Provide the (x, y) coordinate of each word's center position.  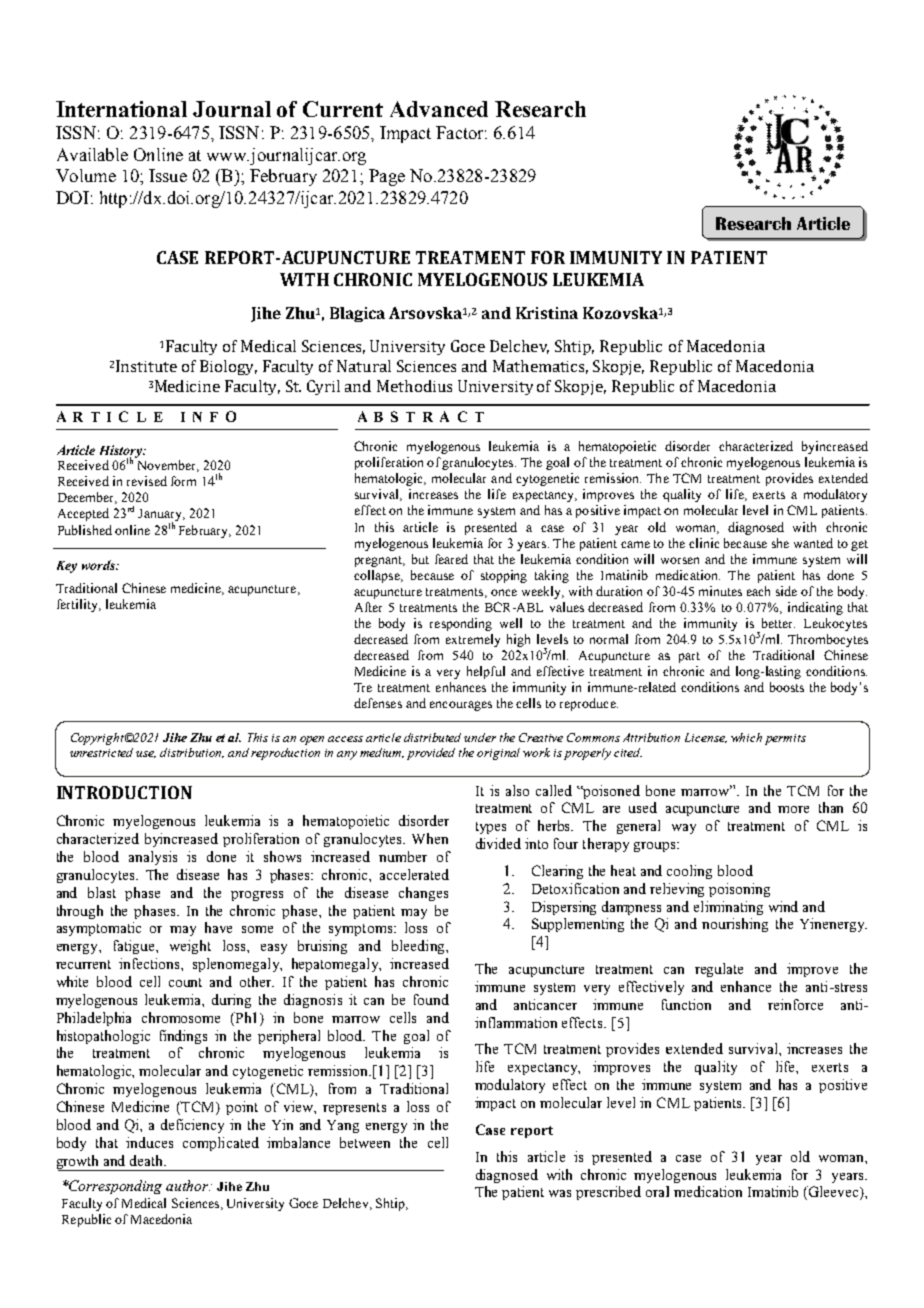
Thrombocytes (828, 640)
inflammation (516, 1022)
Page (387, 177)
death (148, 1160)
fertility (78, 605)
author (188, 1185)
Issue (168, 175)
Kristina (547, 313)
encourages (461, 706)
